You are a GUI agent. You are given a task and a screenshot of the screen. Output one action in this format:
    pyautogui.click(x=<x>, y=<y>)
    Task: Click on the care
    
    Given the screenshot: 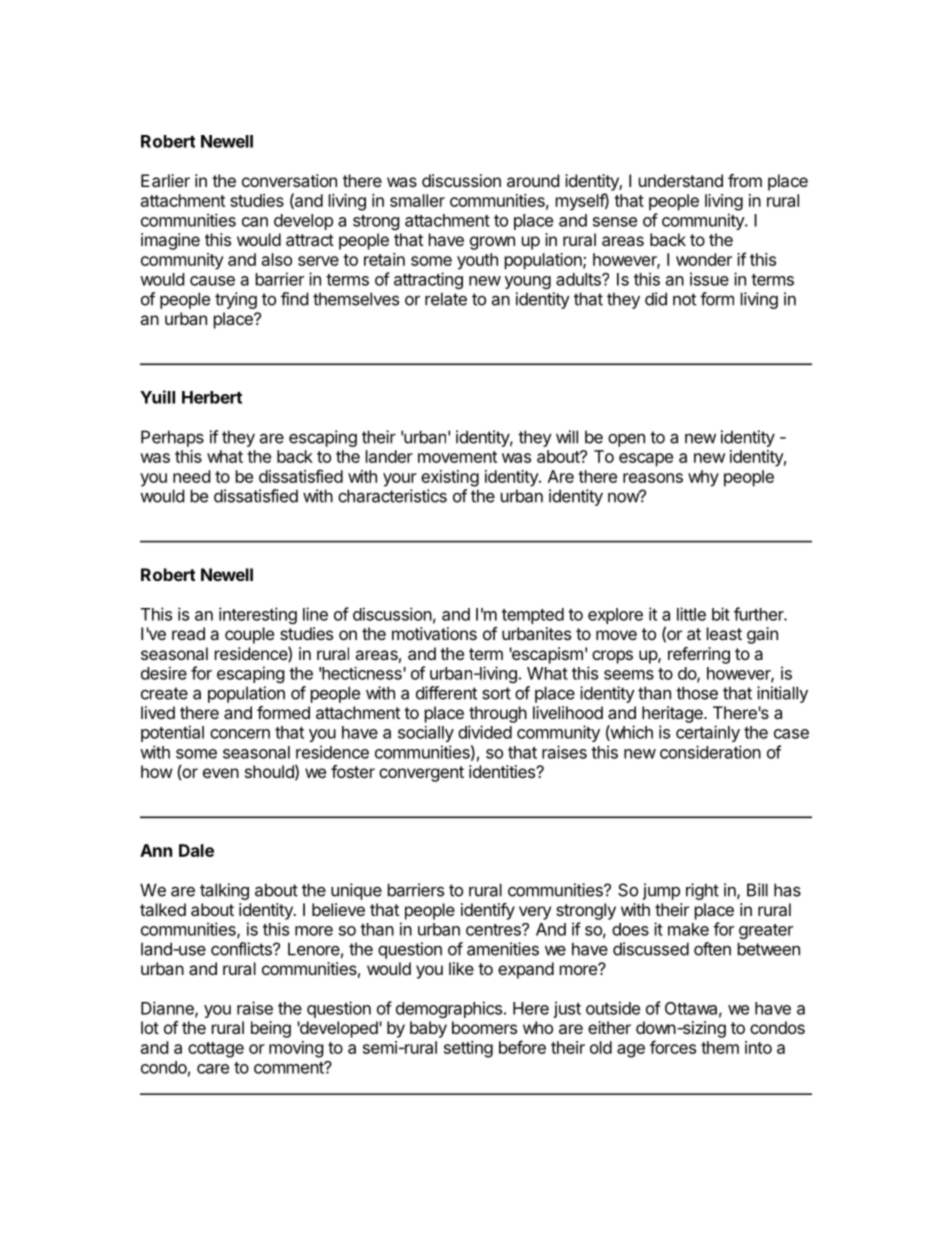 What is the action you would take?
    pyautogui.click(x=213, y=1069)
